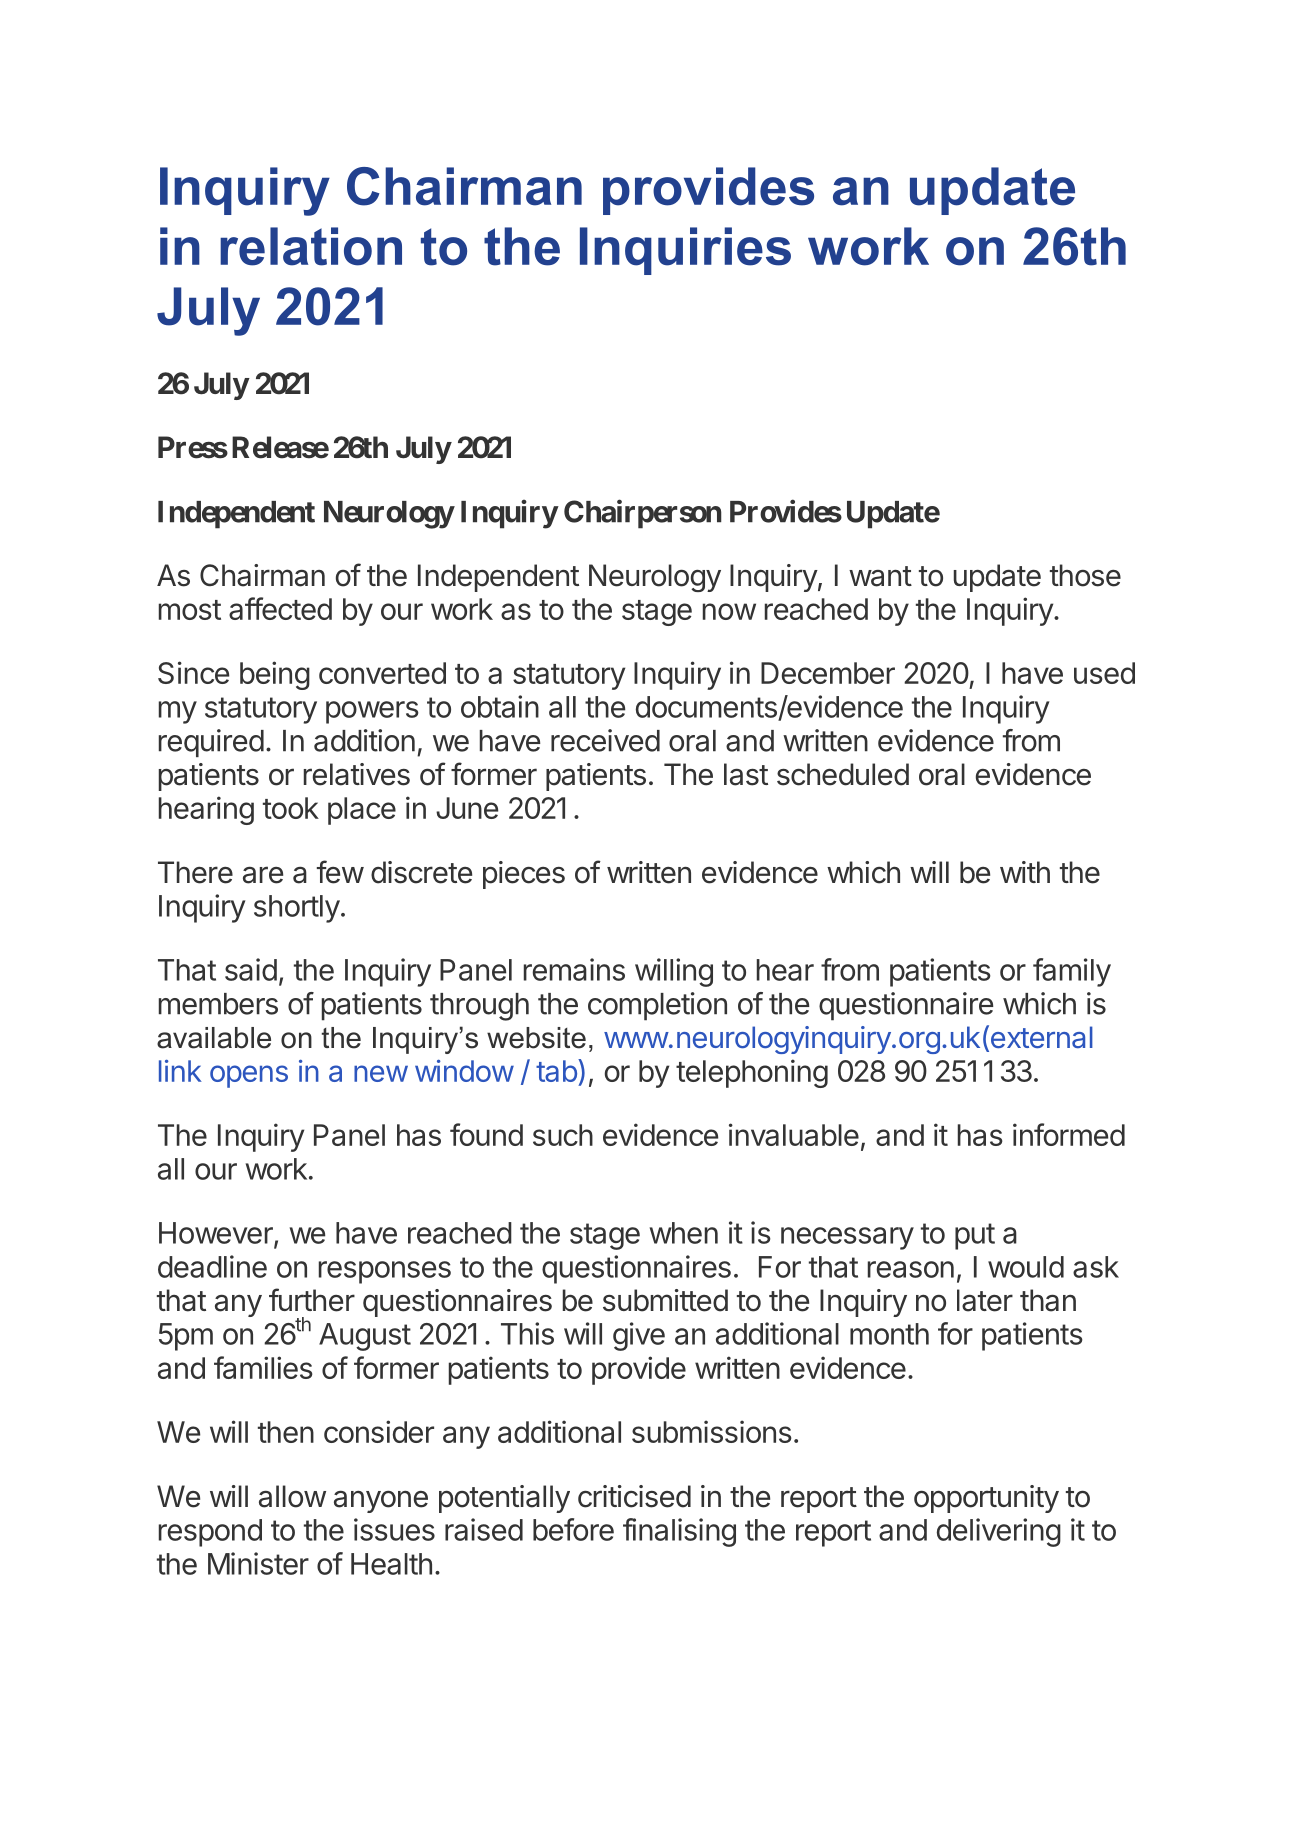 Image resolution: width=1293 pixels, height=1828 pixels. What do you see at coordinates (563, 1135) in the screenshot?
I see `such` at bounding box center [563, 1135].
